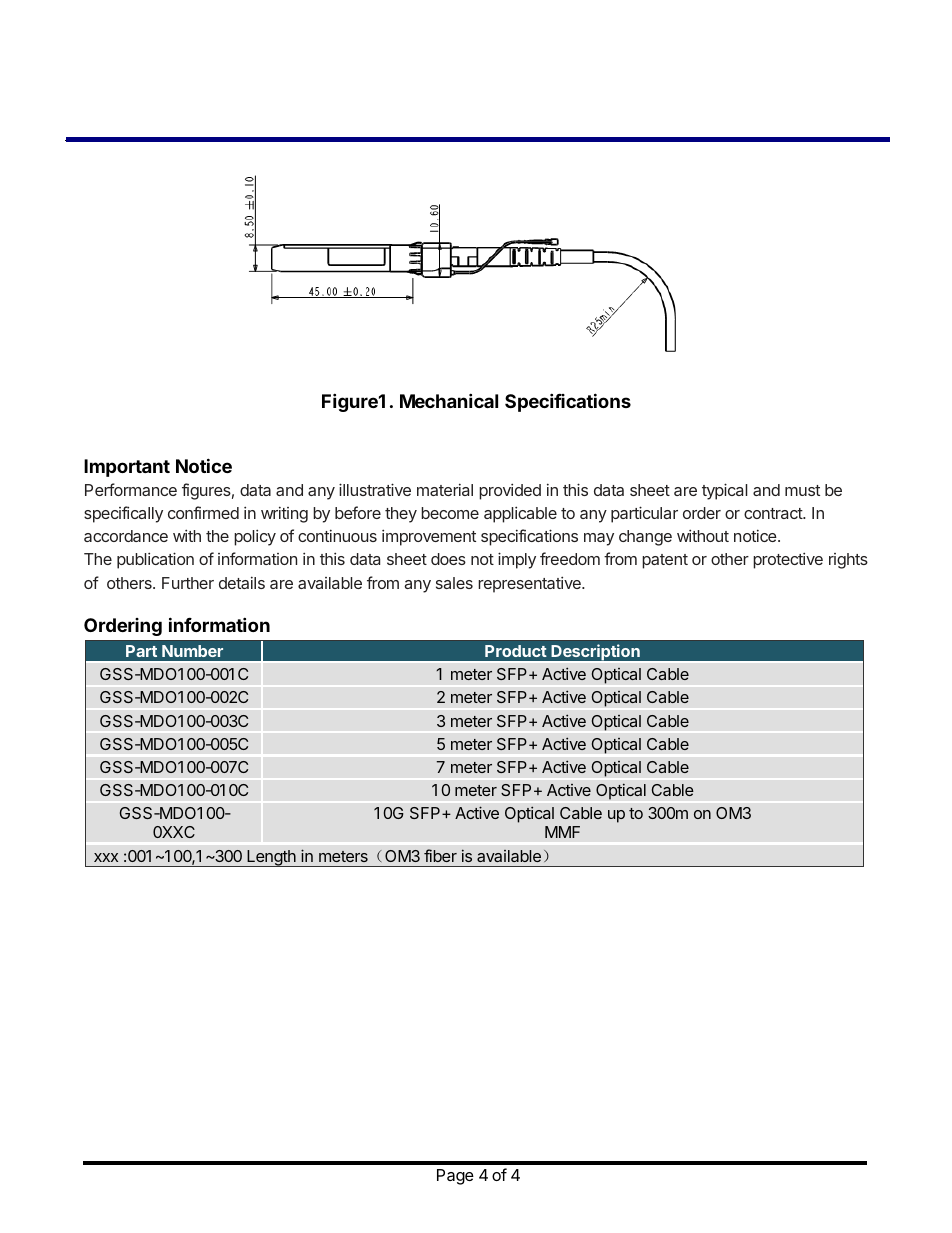 Image resolution: width=952 pixels, height=1233 pixels. What do you see at coordinates (271, 858) in the screenshot?
I see `Length` at bounding box center [271, 858].
